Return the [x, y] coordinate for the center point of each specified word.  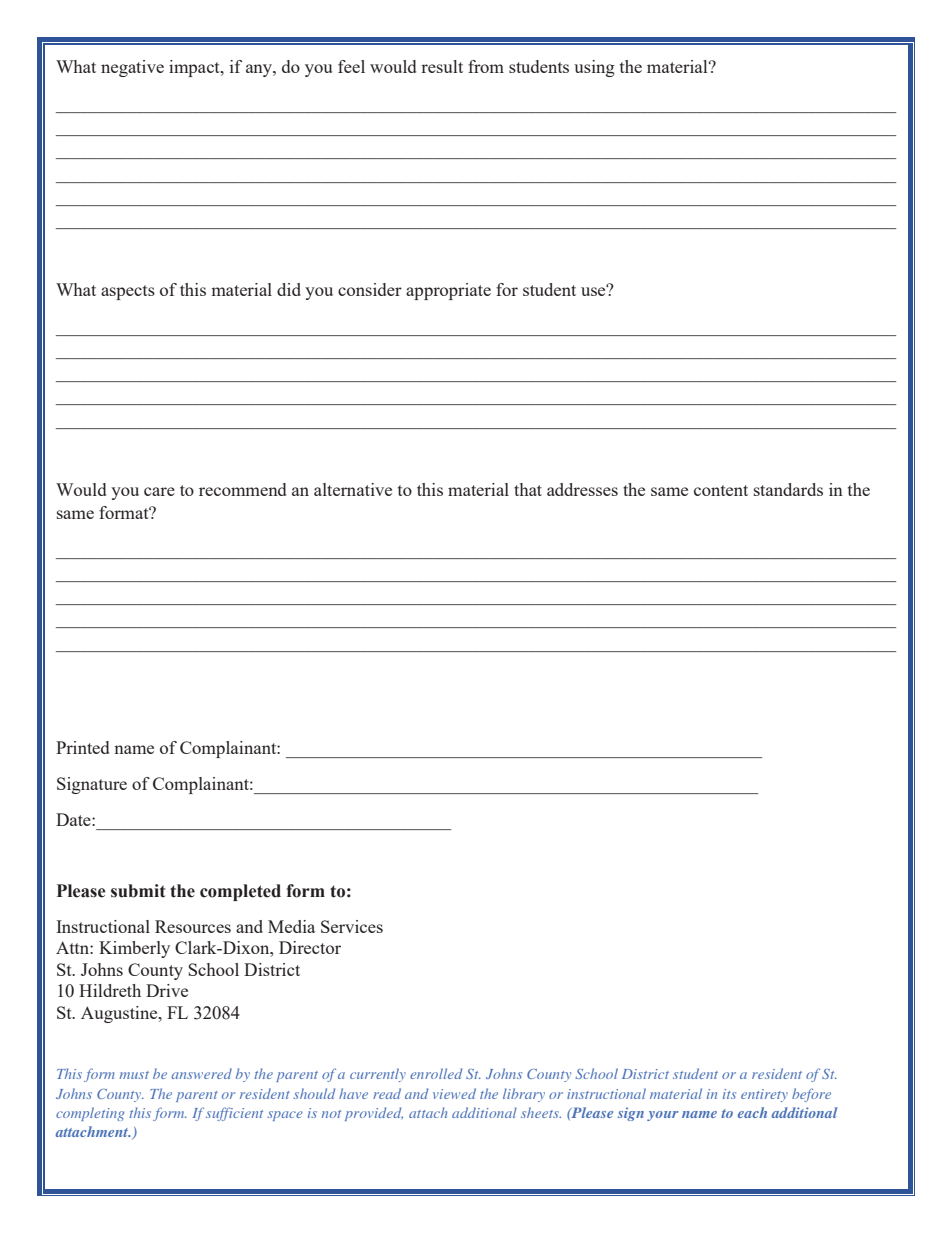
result [442, 66]
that [528, 489]
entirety [764, 1095]
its [729, 1094]
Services [352, 926]
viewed [454, 1093]
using [594, 68]
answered [201, 1073]
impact [195, 68]
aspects [128, 292]
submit [138, 891]
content [721, 490]
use [594, 290]
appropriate [448, 291]
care [159, 491]
